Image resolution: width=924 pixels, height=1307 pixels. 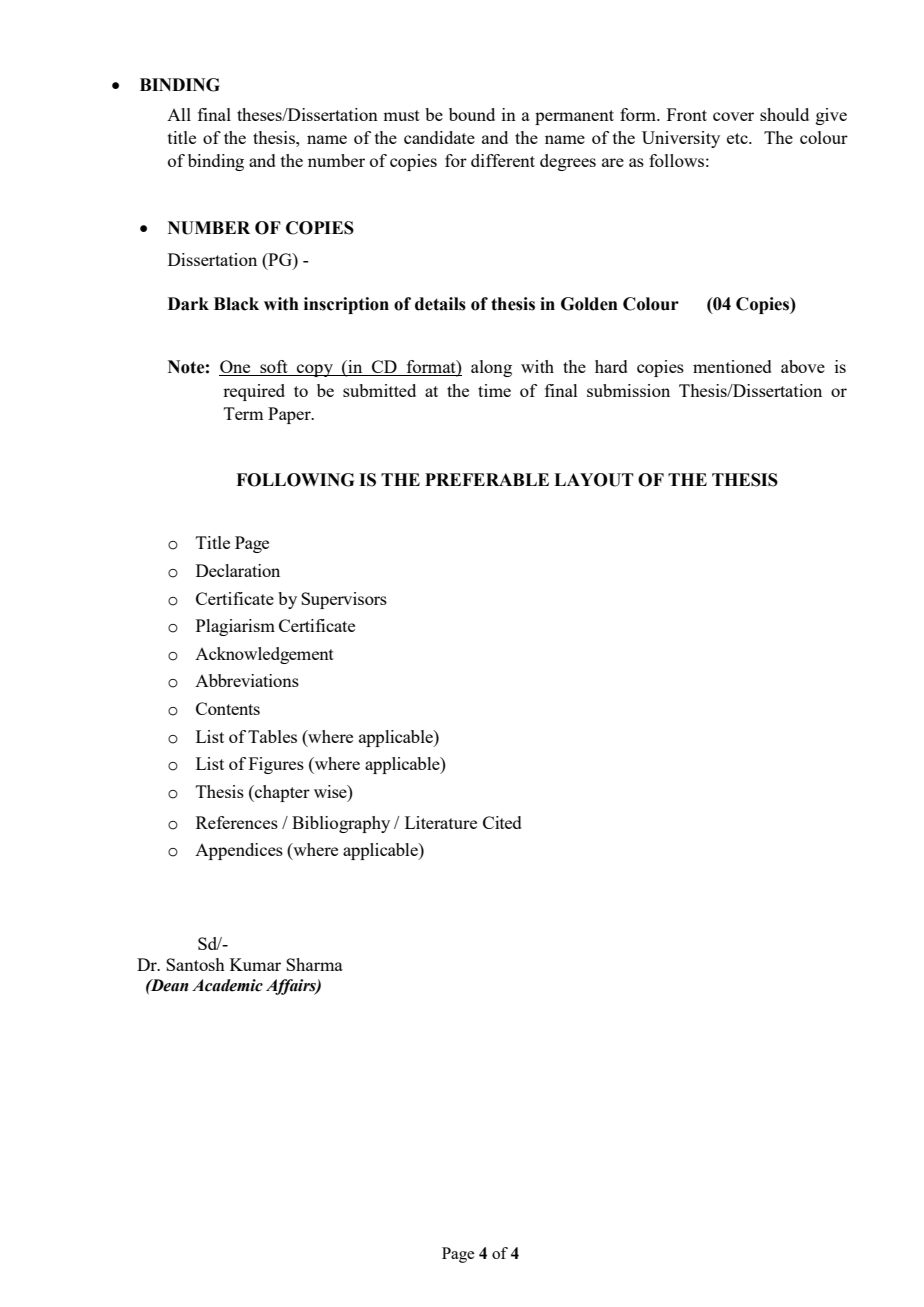 What do you see at coordinates (179, 114) in the page?
I see `All` at bounding box center [179, 114].
